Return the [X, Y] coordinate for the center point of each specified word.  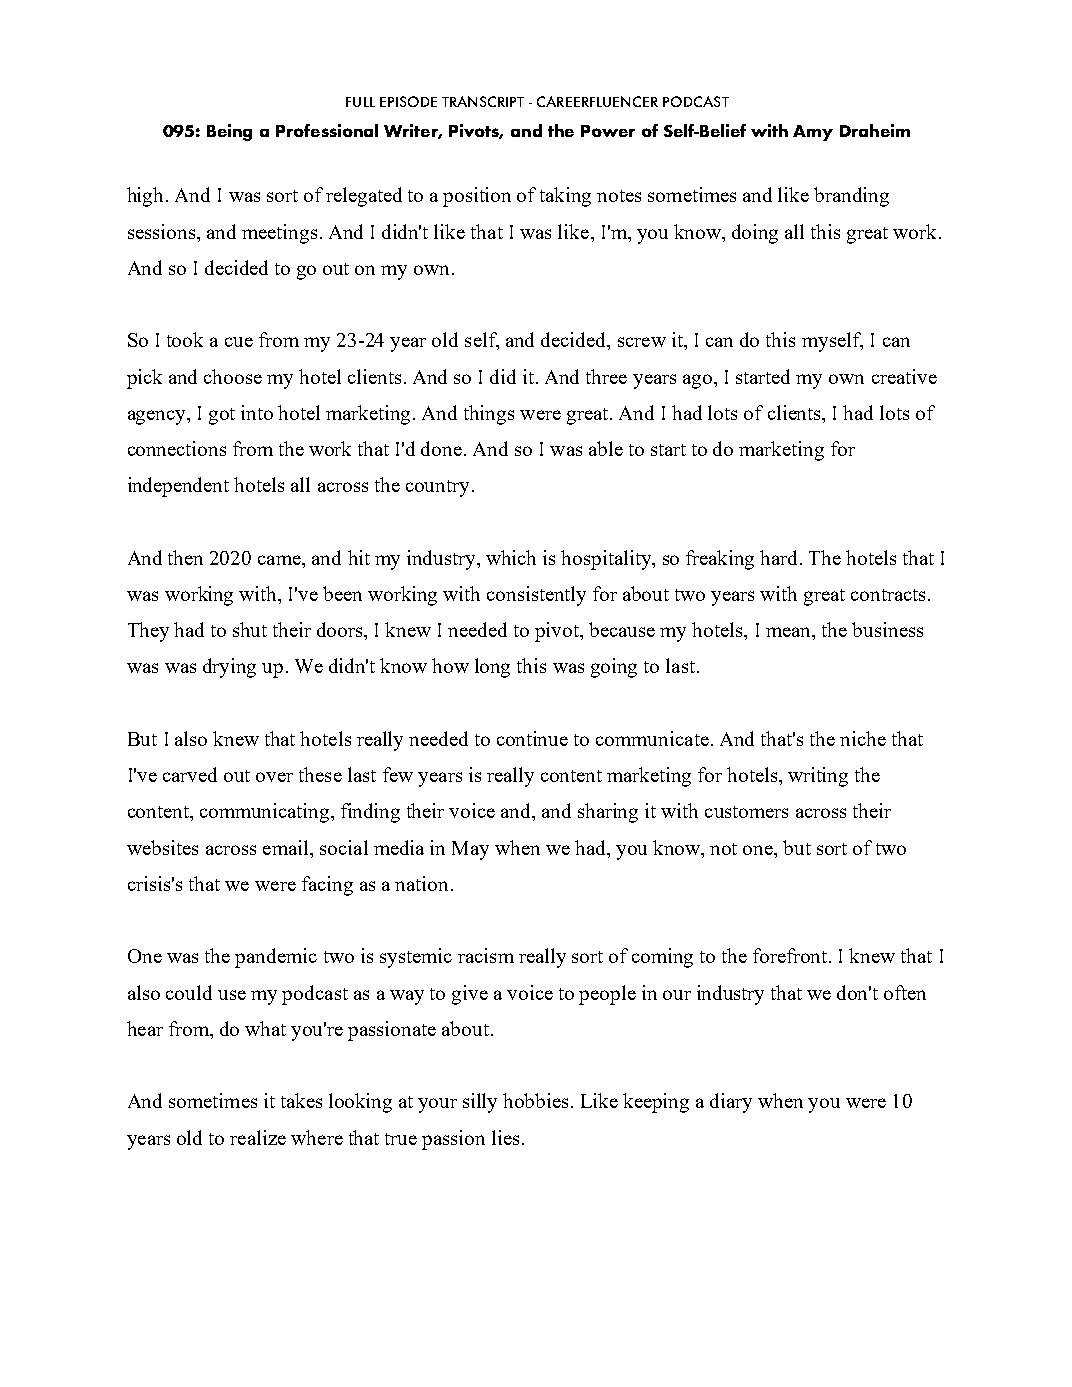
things [489, 415]
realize [258, 1137]
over [274, 777]
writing [818, 777]
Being [229, 132]
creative [904, 376]
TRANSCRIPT [483, 101]
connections [177, 448]
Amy [813, 133]
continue [532, 738]
